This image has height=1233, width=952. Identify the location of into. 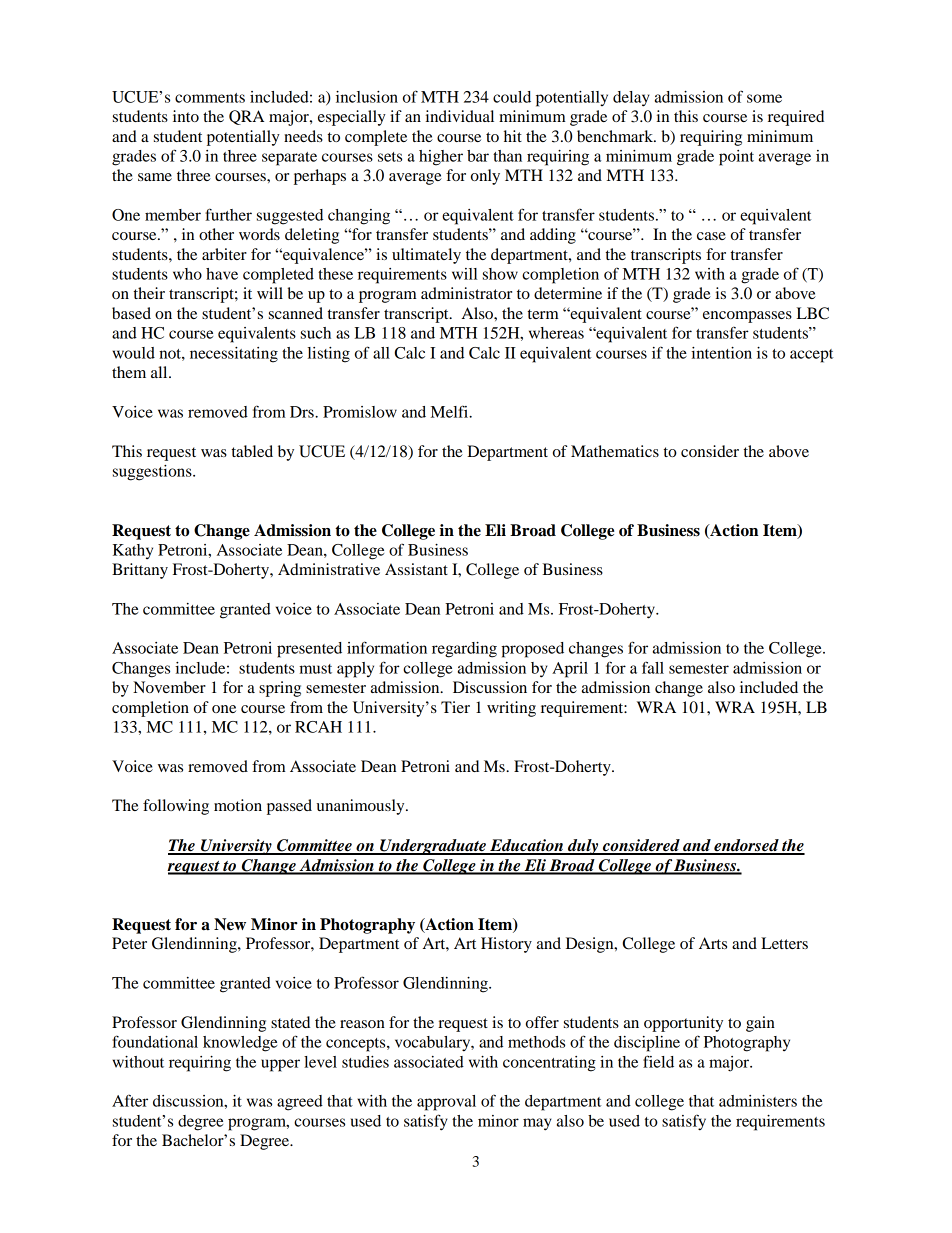
(186, 116).
